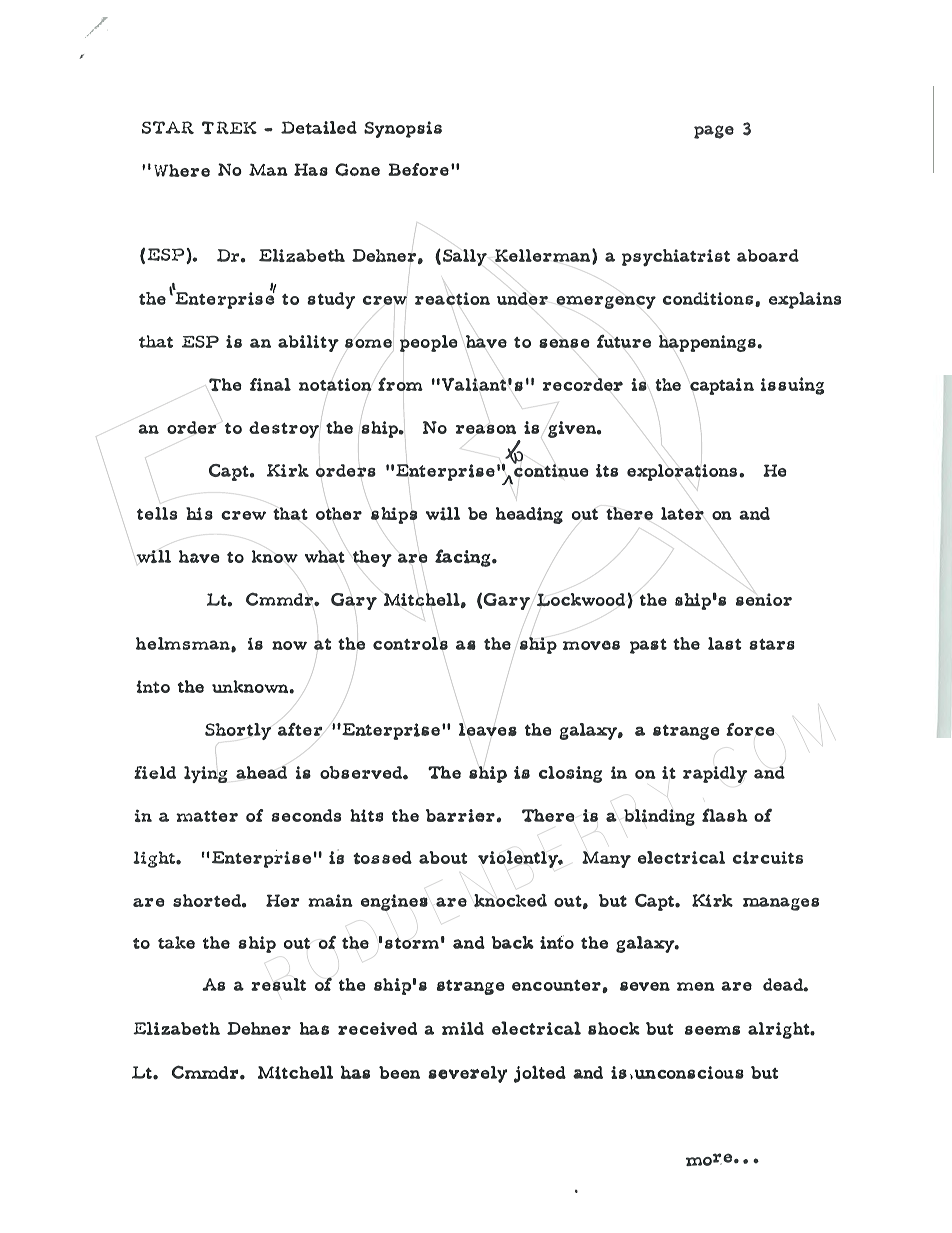 Image resolution: width=952 pixels, height=1233 pixels. Describe the element at coordinates (278, 984) in the document. I see `result` at that location.
